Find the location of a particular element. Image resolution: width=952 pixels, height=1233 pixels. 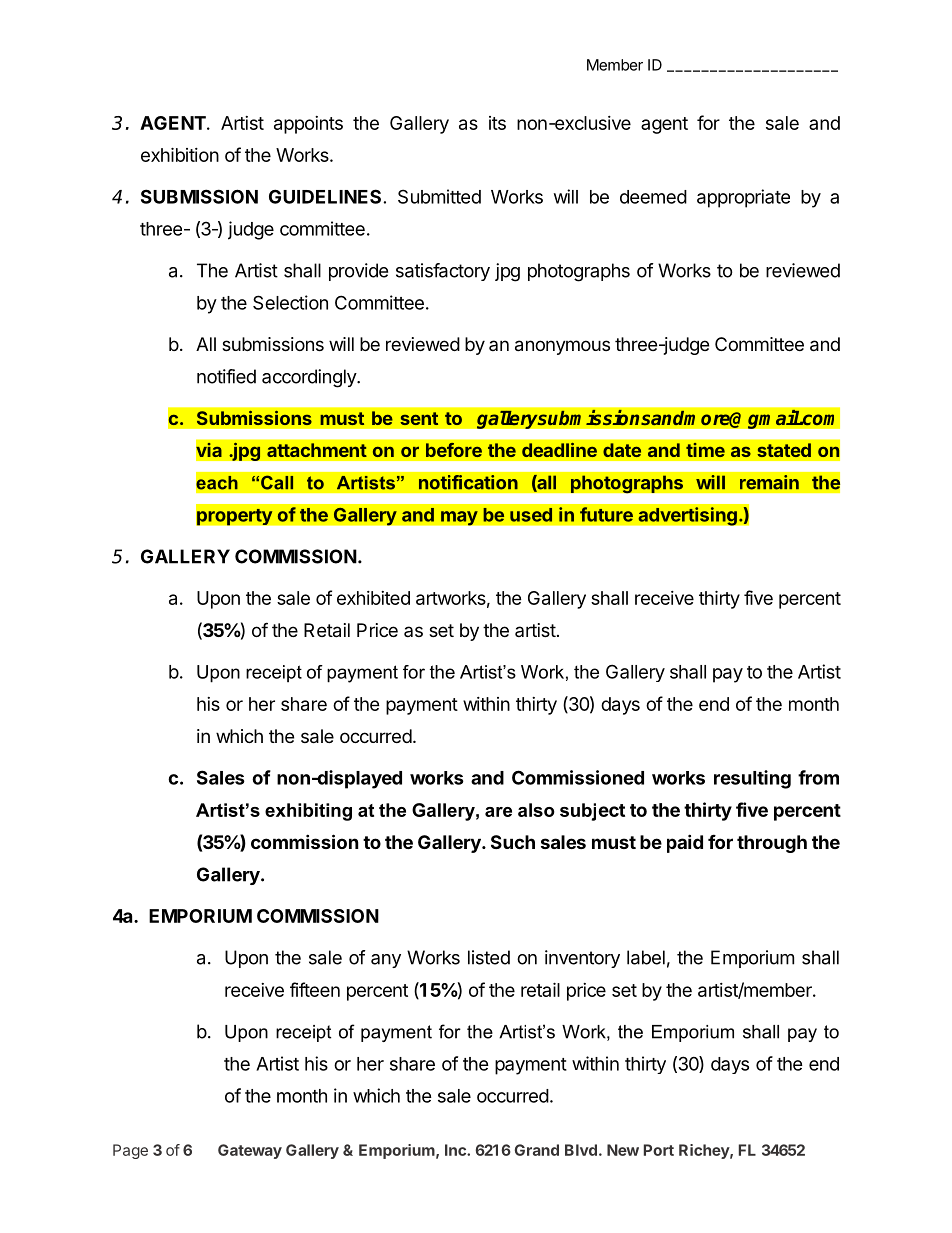

appropriate is located at coordinates (743, 198).
